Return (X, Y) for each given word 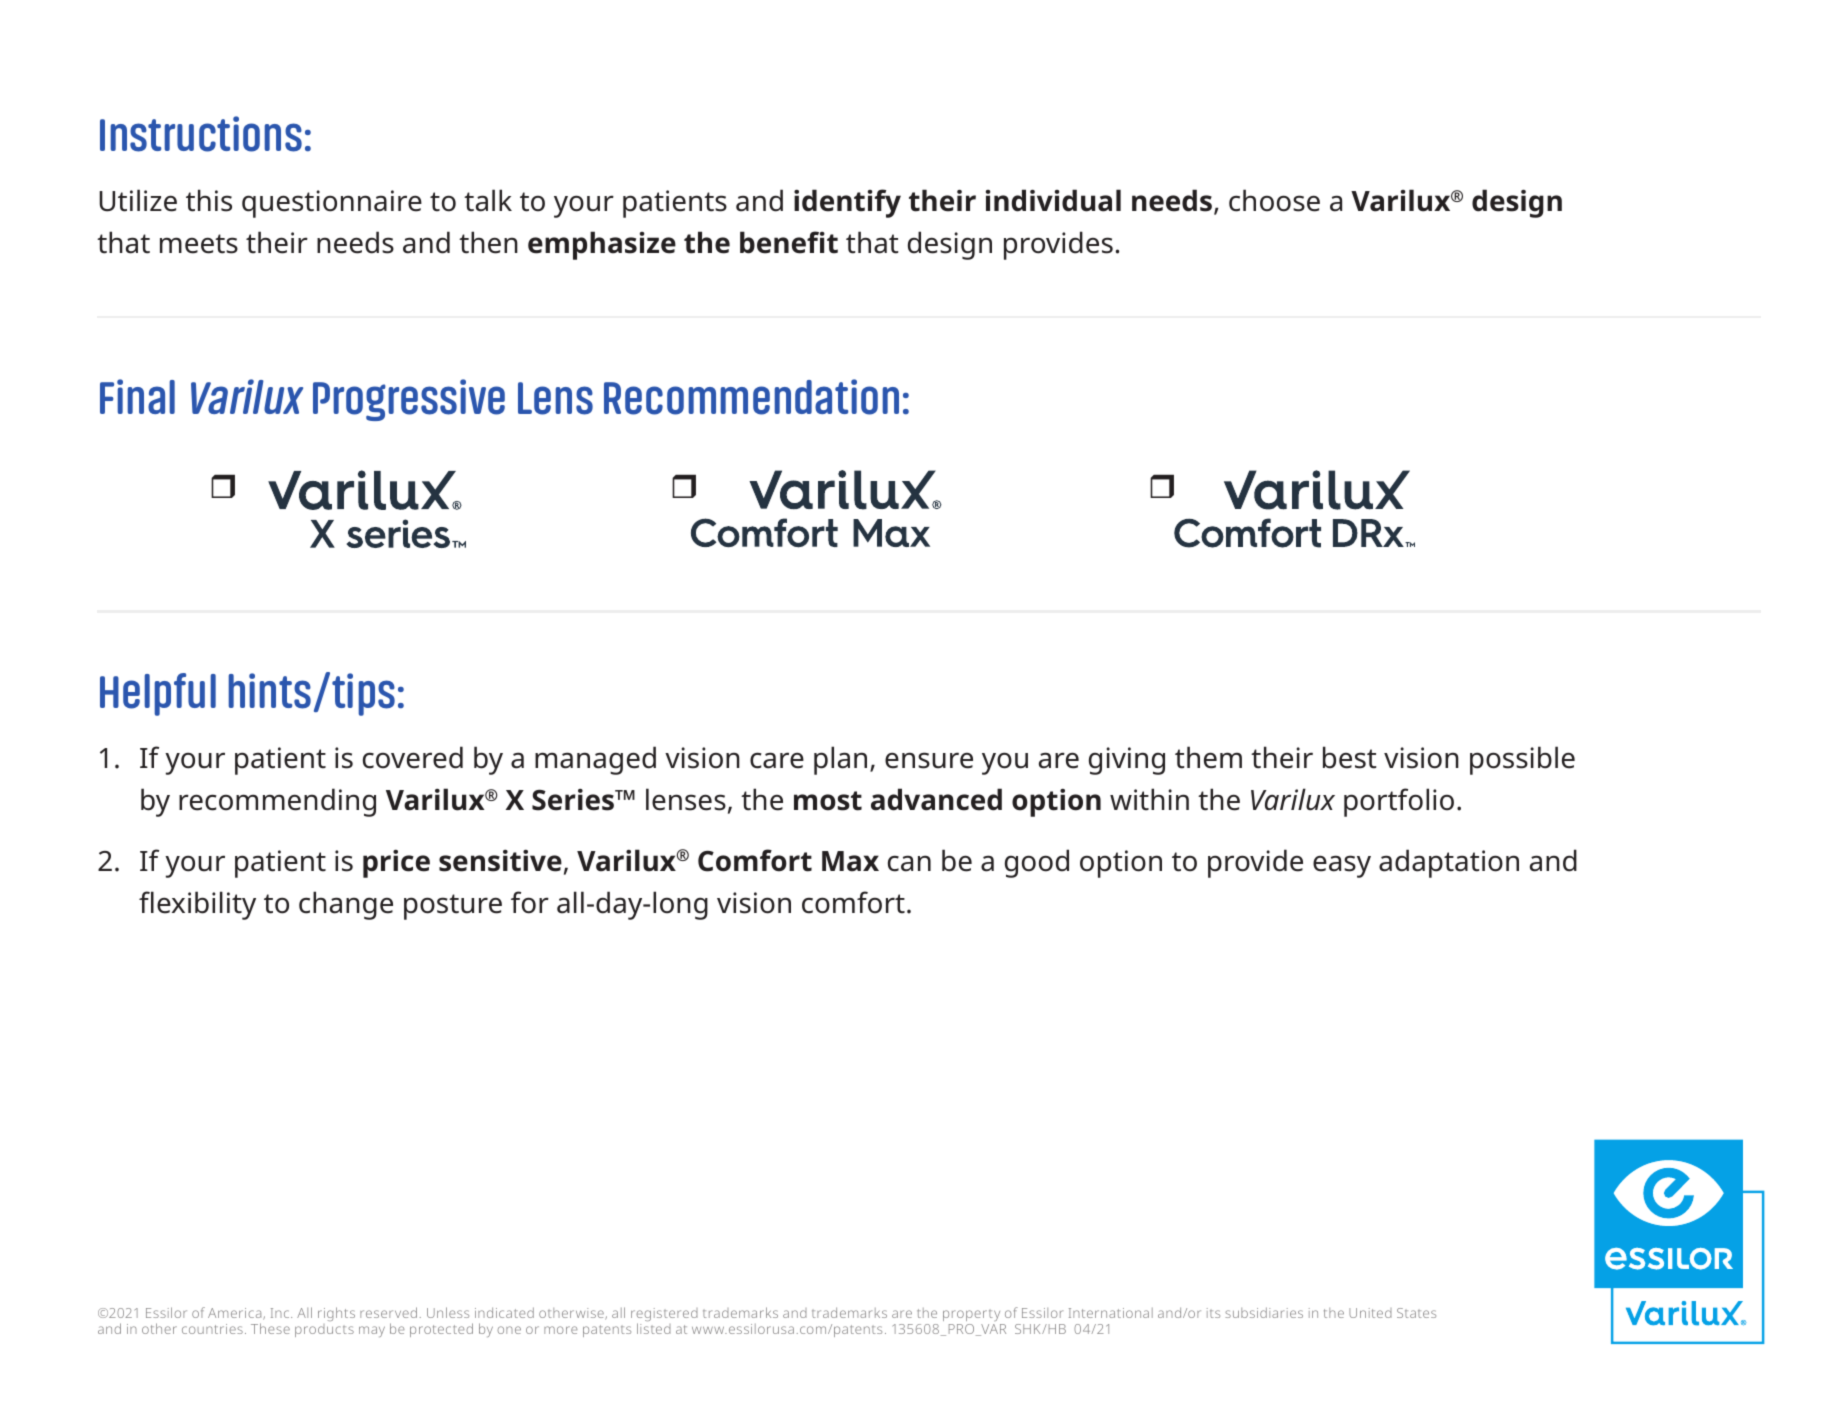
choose (1274, 200)
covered (413, 757)
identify (847, 203)
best (1349, 757)
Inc (281, 1313)
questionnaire (332, 204)
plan (840, 760)
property (971, 1315)
